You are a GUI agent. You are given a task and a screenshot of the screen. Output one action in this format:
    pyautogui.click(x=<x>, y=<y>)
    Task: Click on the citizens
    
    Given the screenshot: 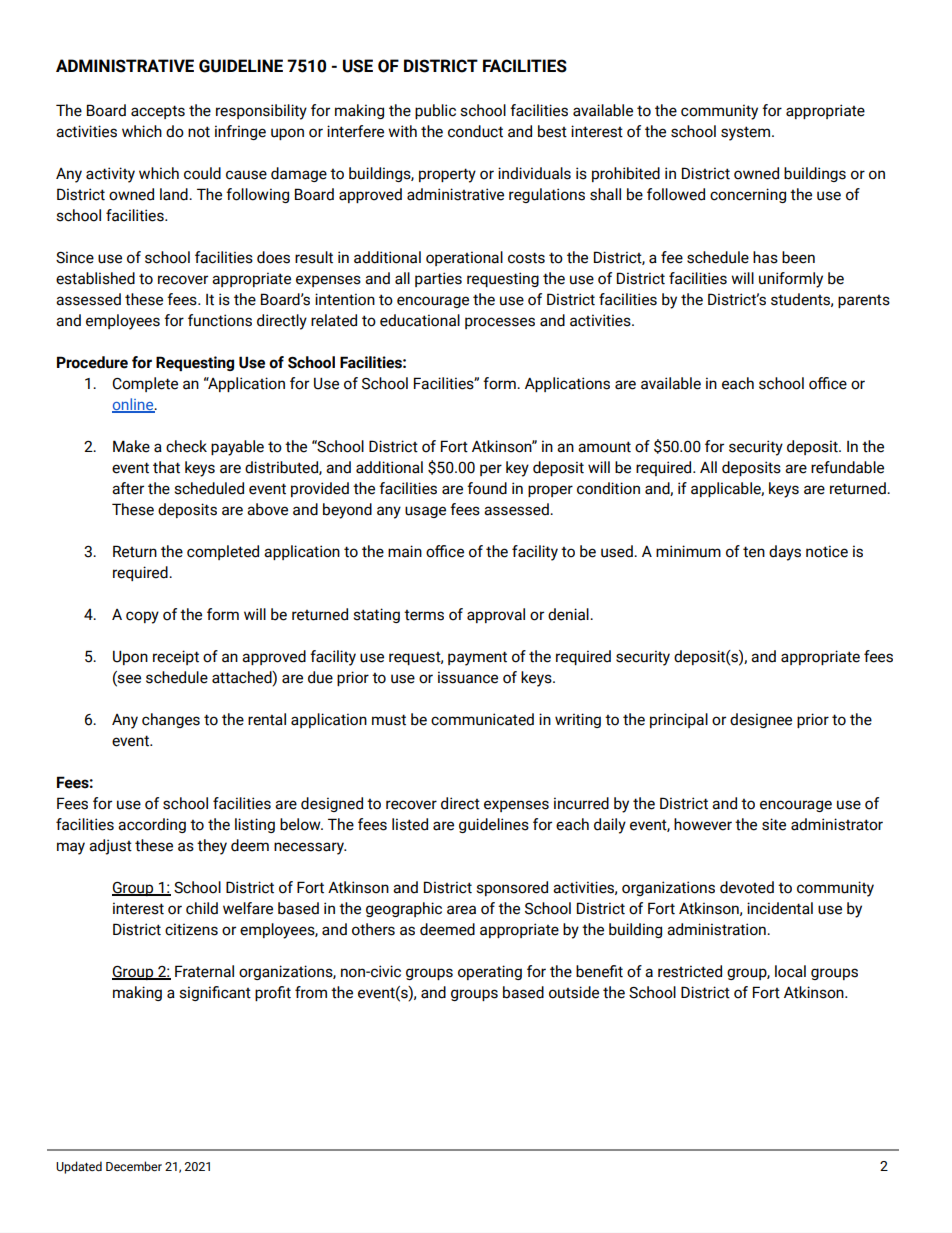 What is the action you would take?
    pyautogui.click(x=191, y=929)
